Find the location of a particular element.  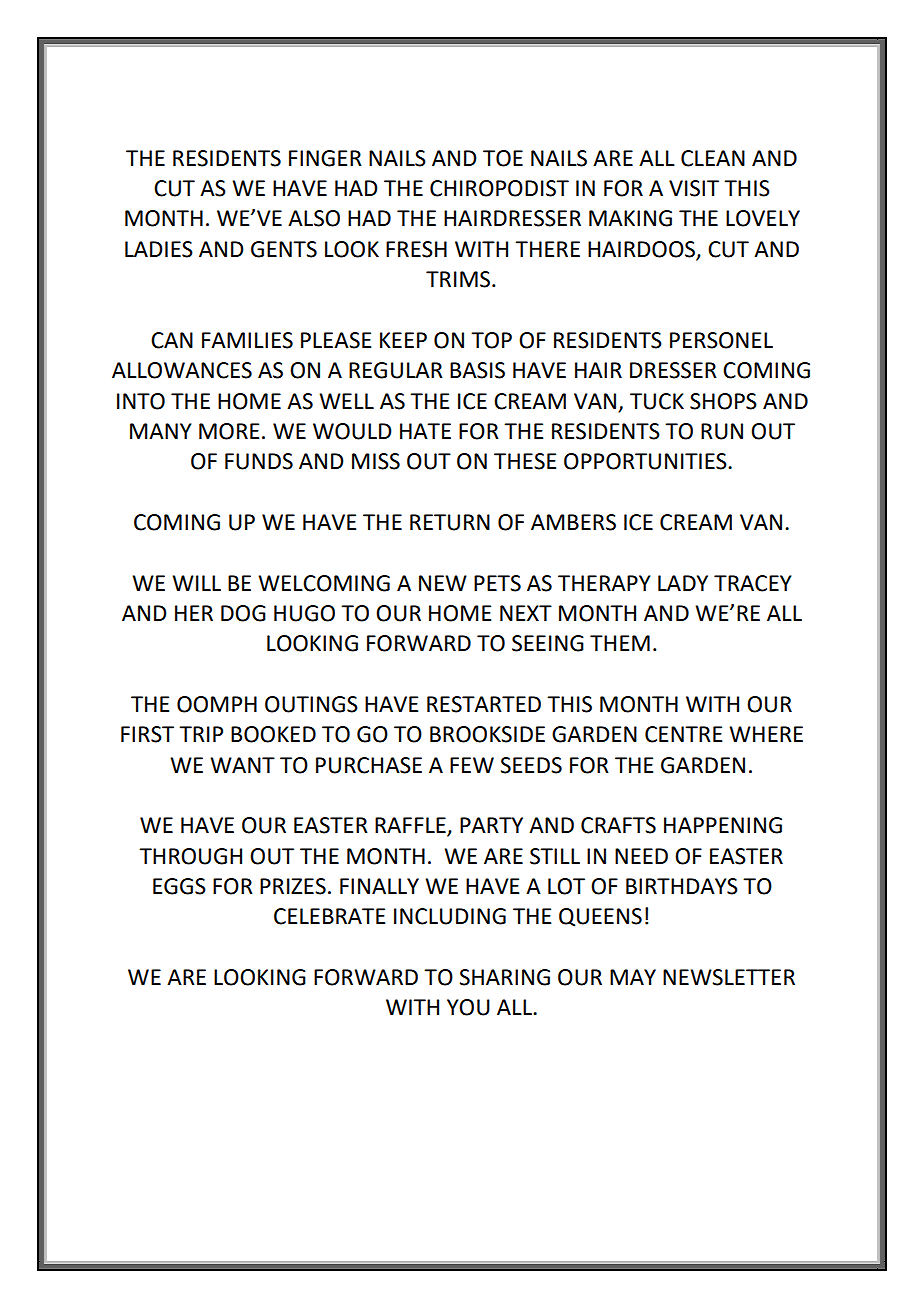

YOU is located at coordinates (468, 1007).
